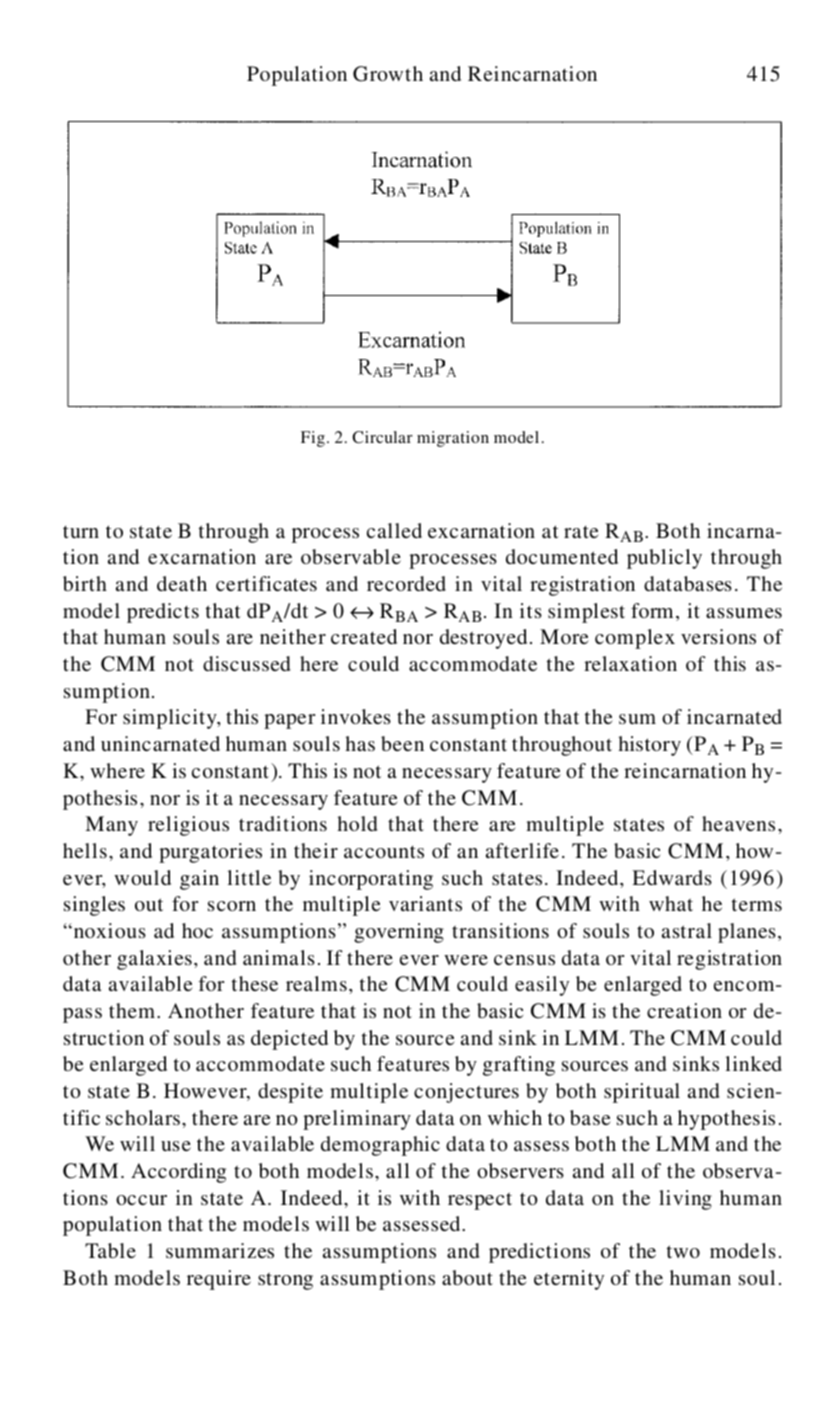 This screenshot has height=1408, width=840. I want to click on rate, so click(581, 532).
